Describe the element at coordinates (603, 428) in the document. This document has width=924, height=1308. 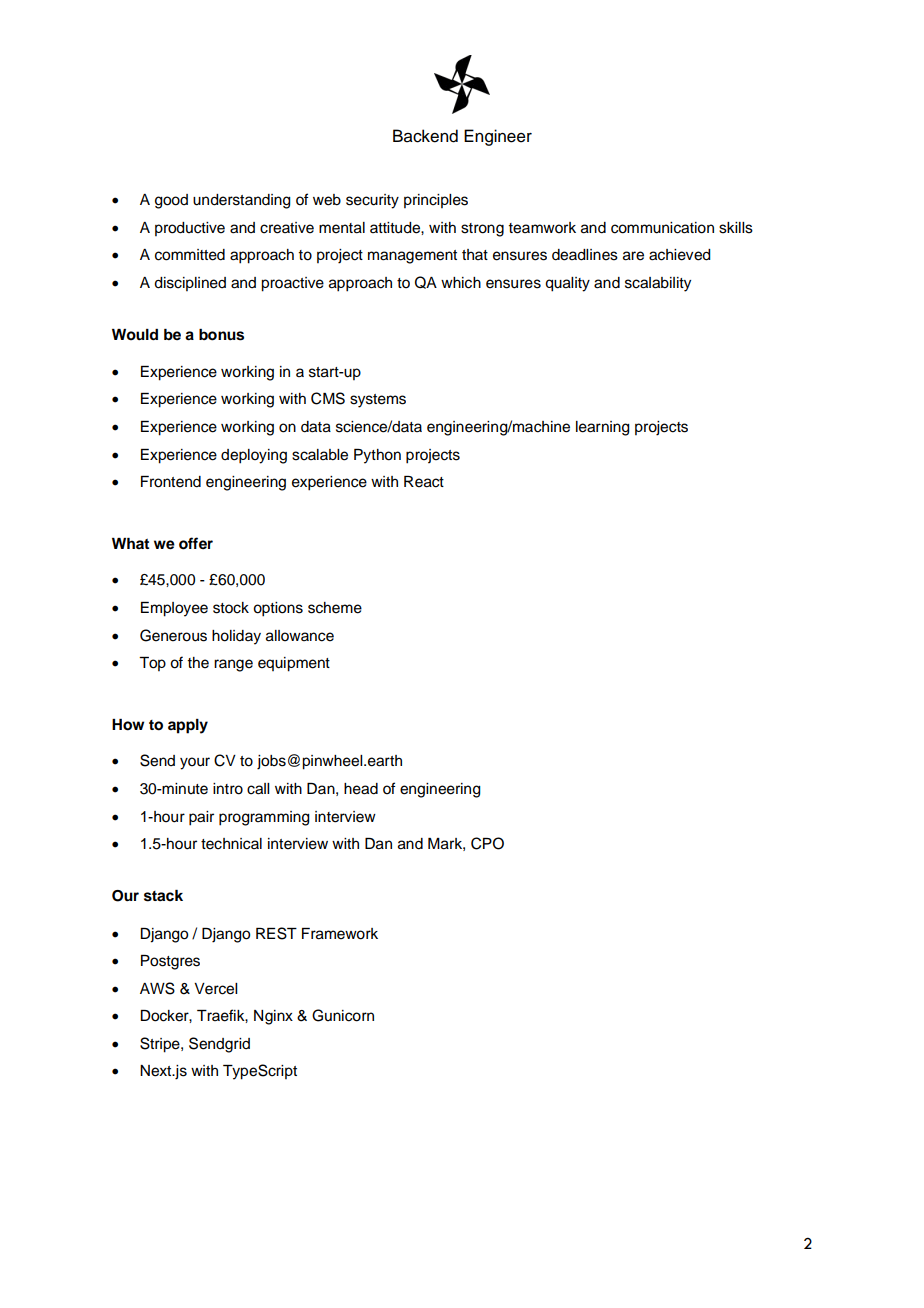
I see `learning` at that location.
